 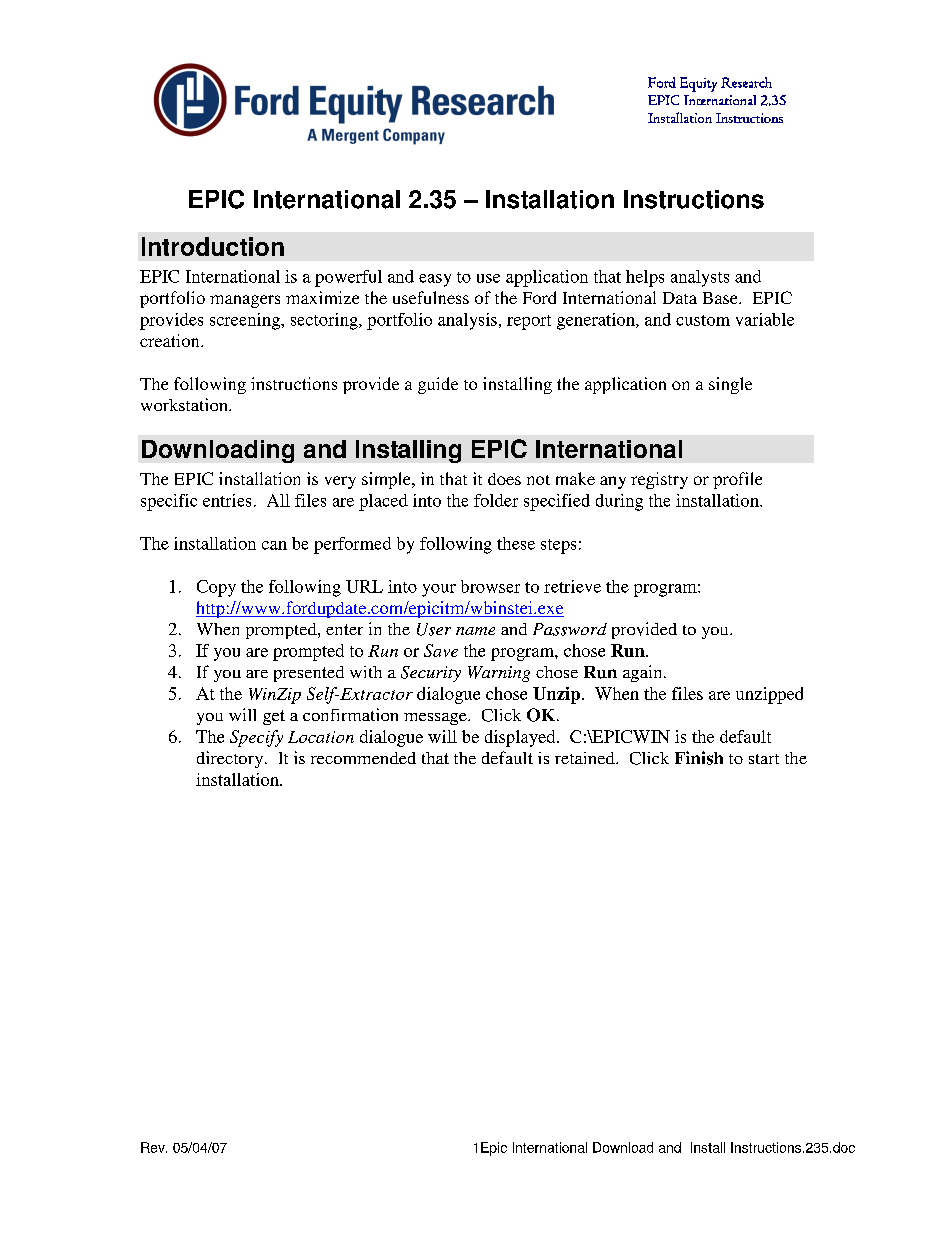 I want to click on recommended, so click(x=363, y=758).
